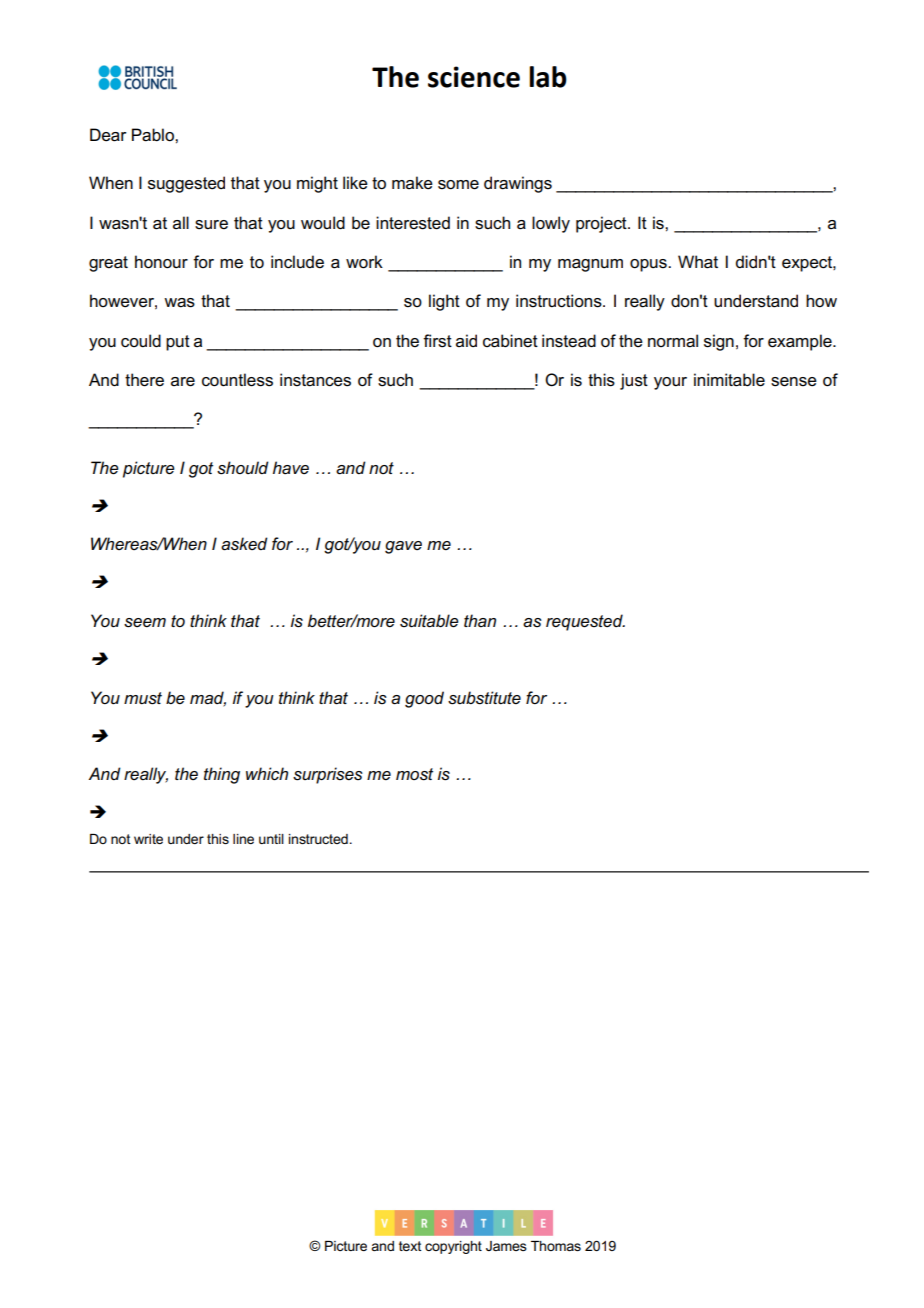  I want to click on text, so click(410, 1246).
